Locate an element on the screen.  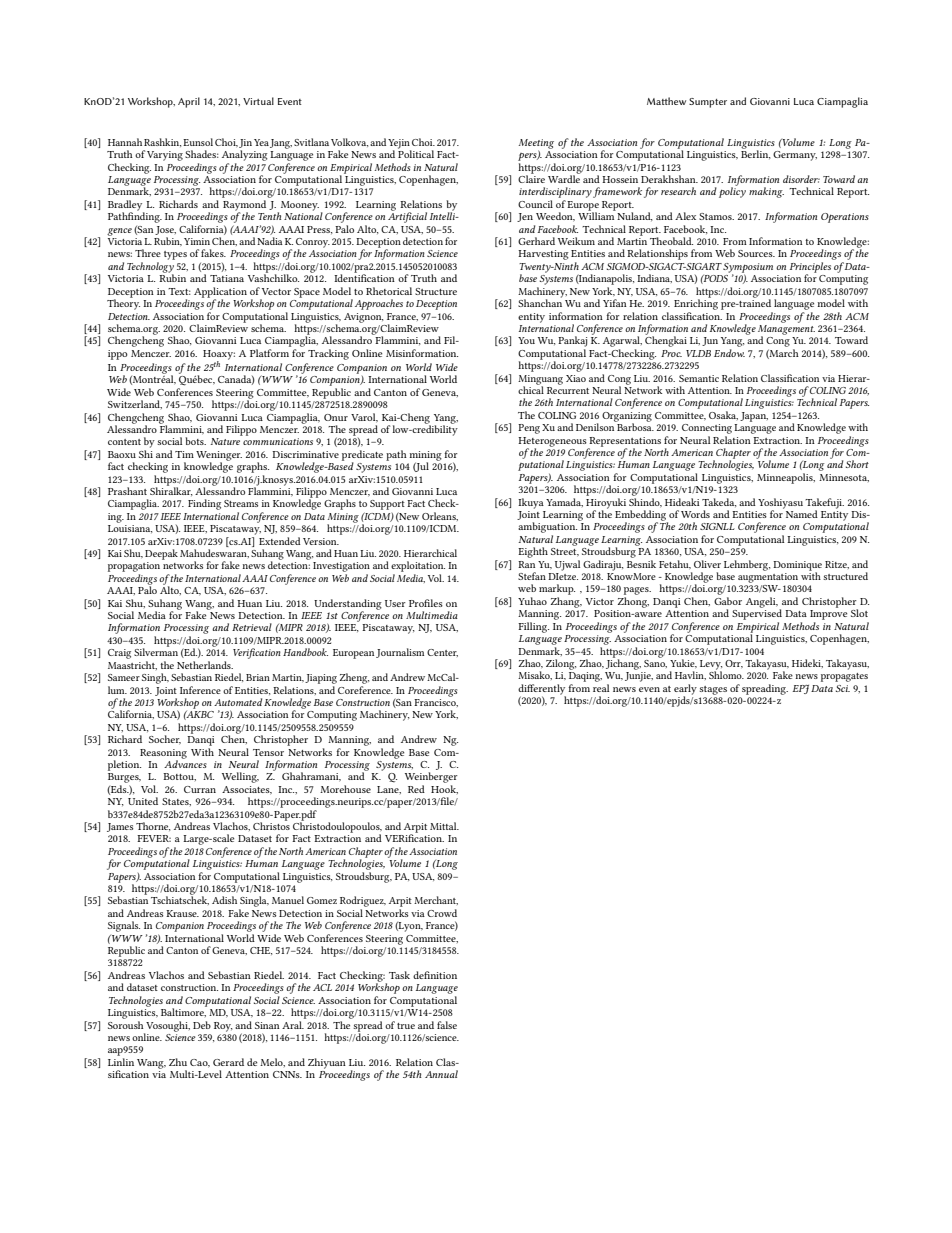
Streams is located at coordinates (241, 503).
